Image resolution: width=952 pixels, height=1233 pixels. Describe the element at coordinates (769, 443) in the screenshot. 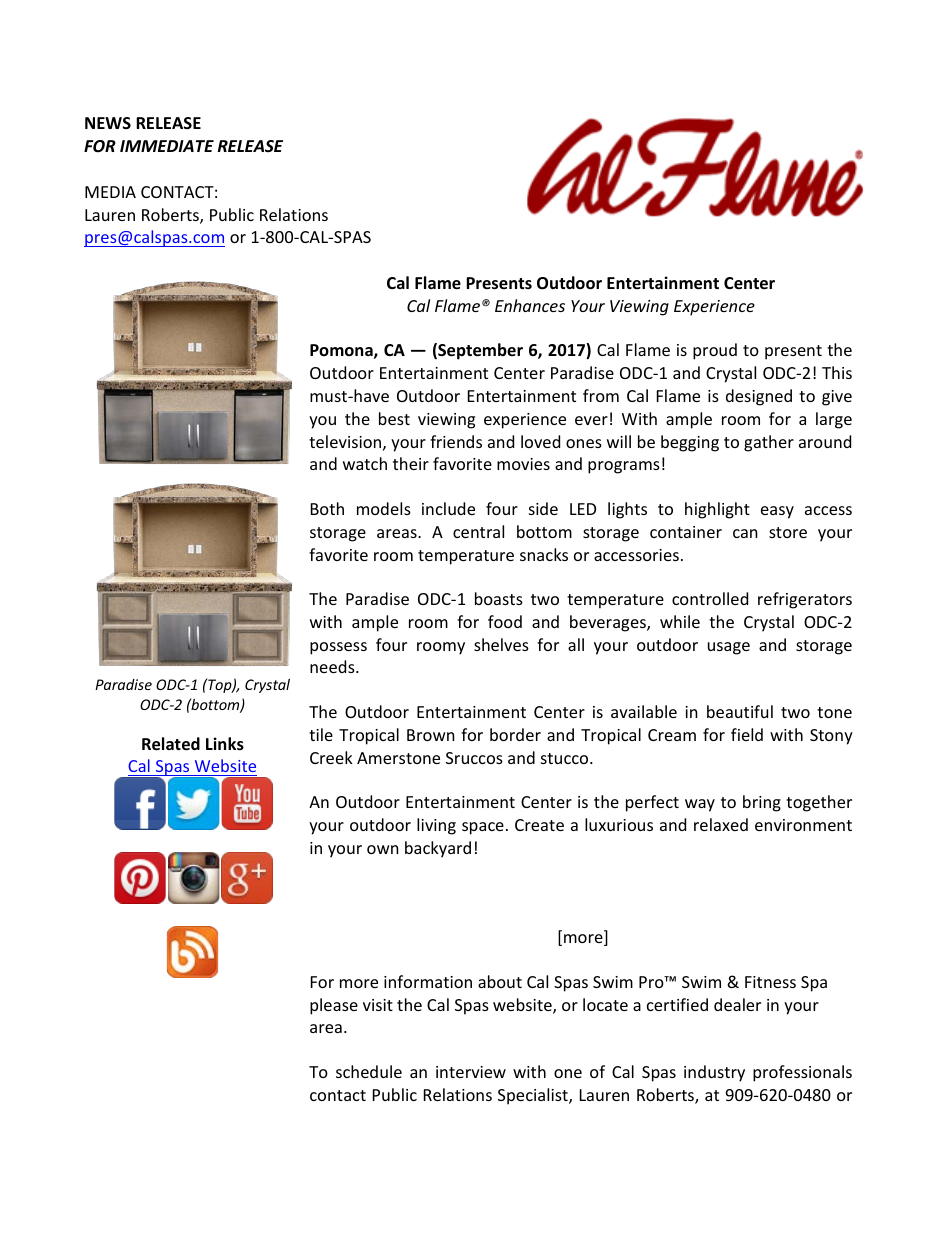

I see `gather` at that location.
